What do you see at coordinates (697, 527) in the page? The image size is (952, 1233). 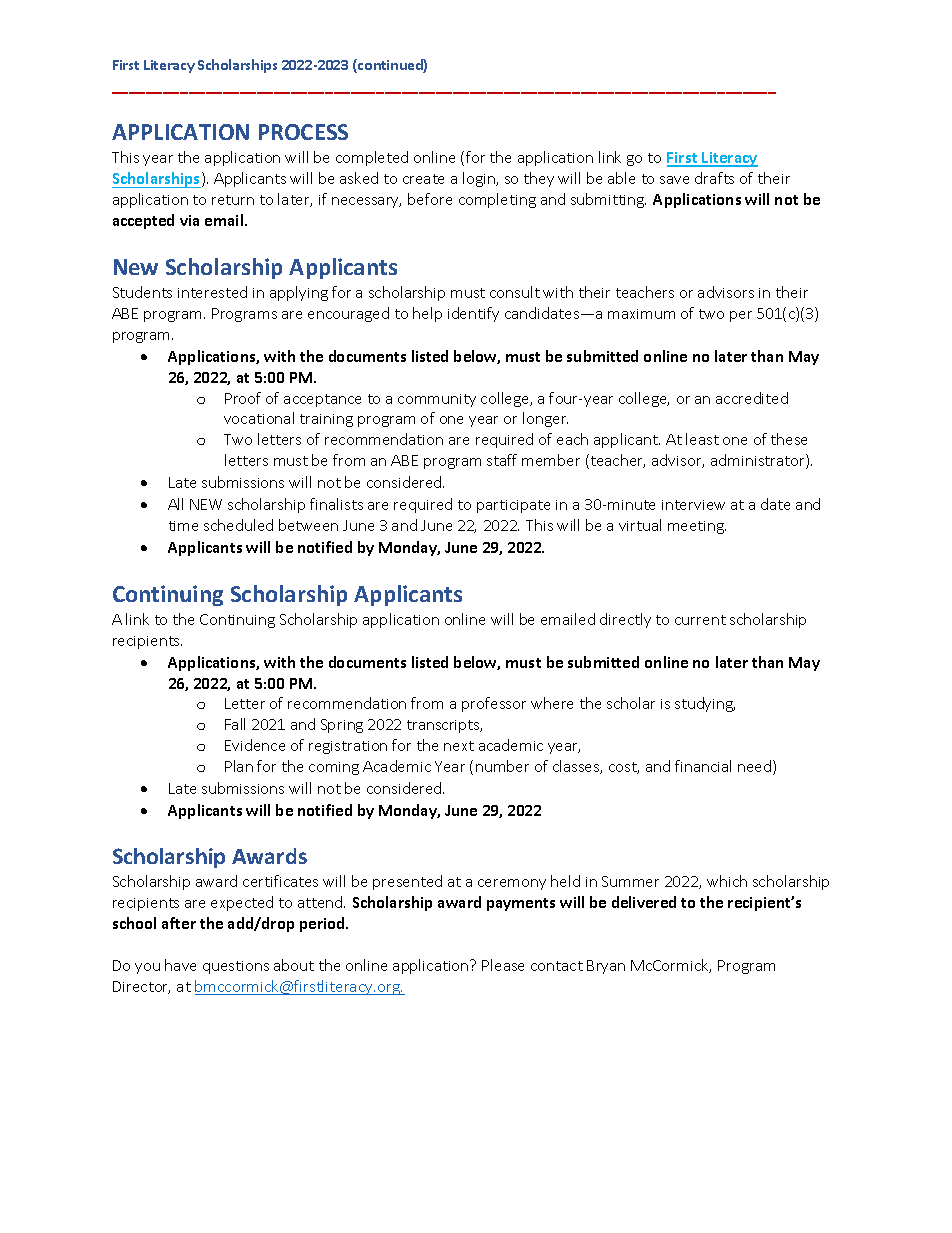 I see `meeting` at bounding box center [697, 527].
